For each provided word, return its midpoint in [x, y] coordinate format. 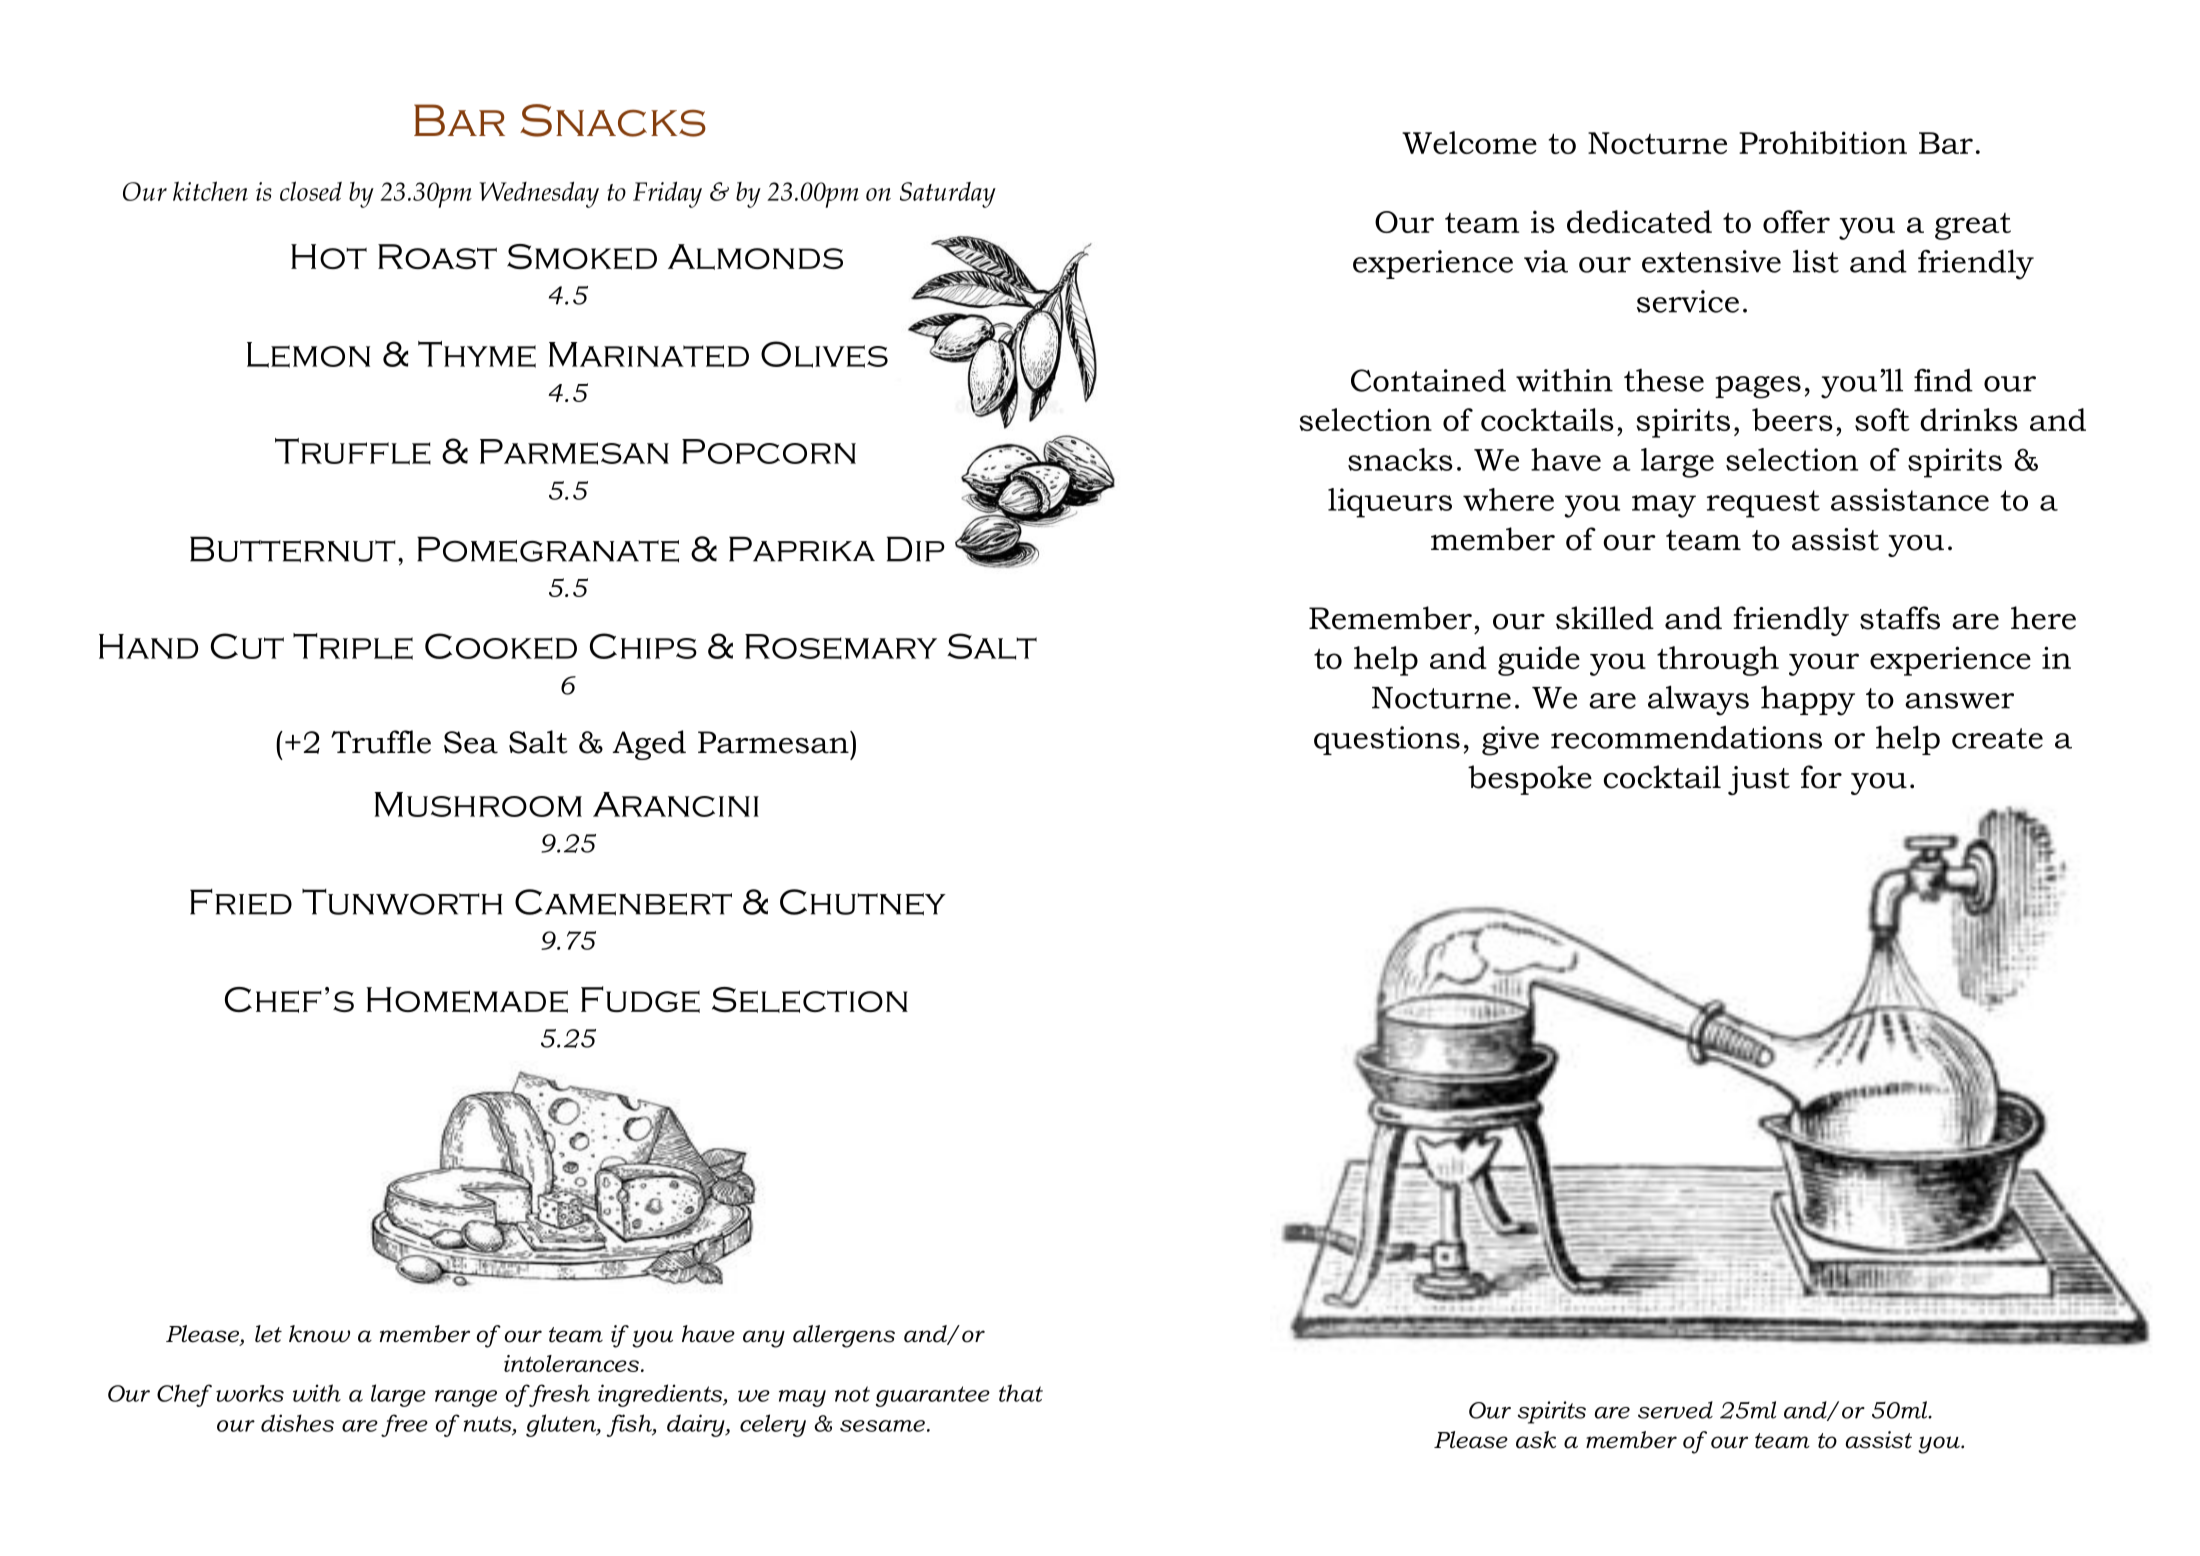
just [1759, 780]
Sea [471, 742]
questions [1387, 740]
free [404, 1425]
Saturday [948, 194]
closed [311, 191]
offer [1796, 221]
